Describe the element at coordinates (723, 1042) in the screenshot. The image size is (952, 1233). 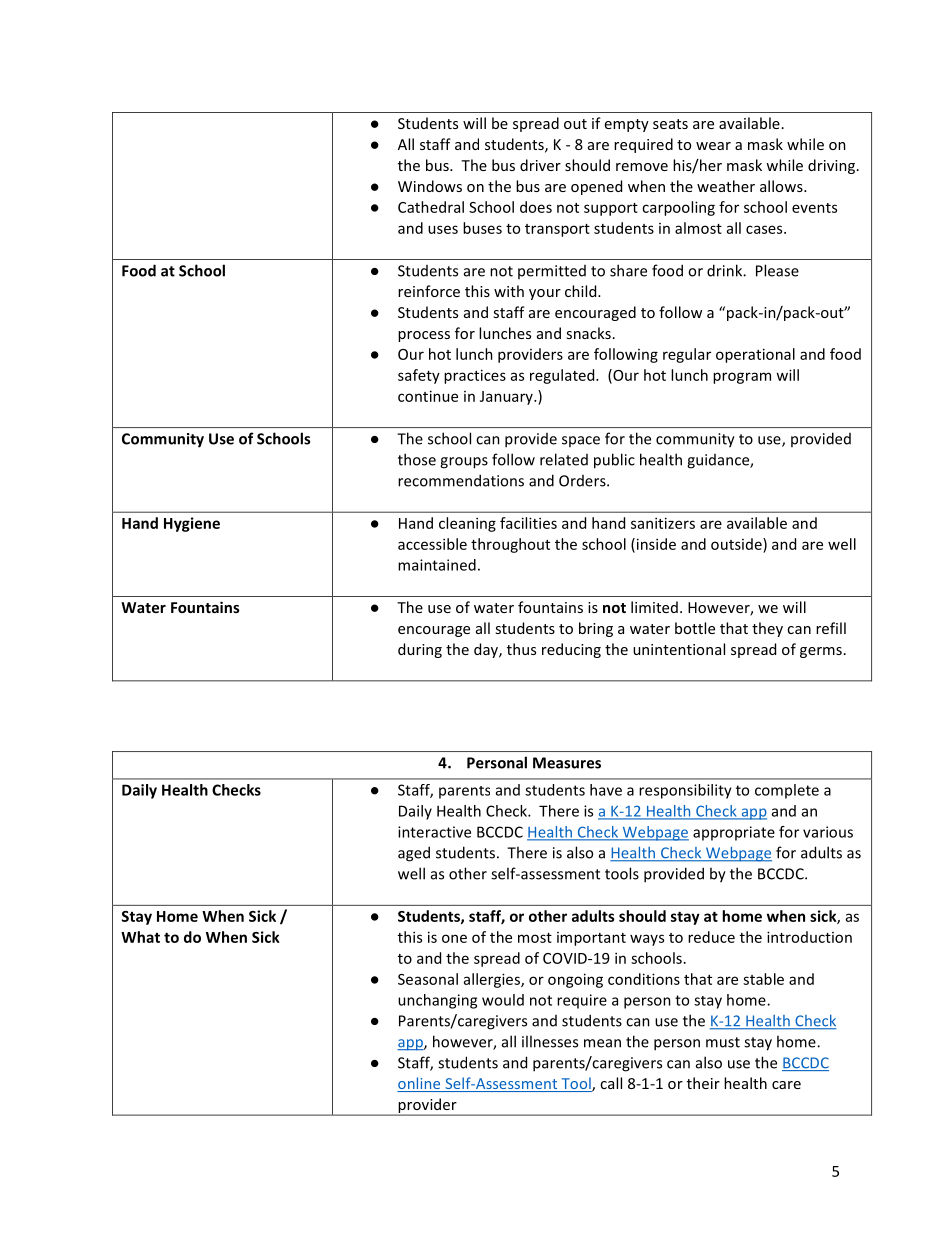
I see `must` at that location.
